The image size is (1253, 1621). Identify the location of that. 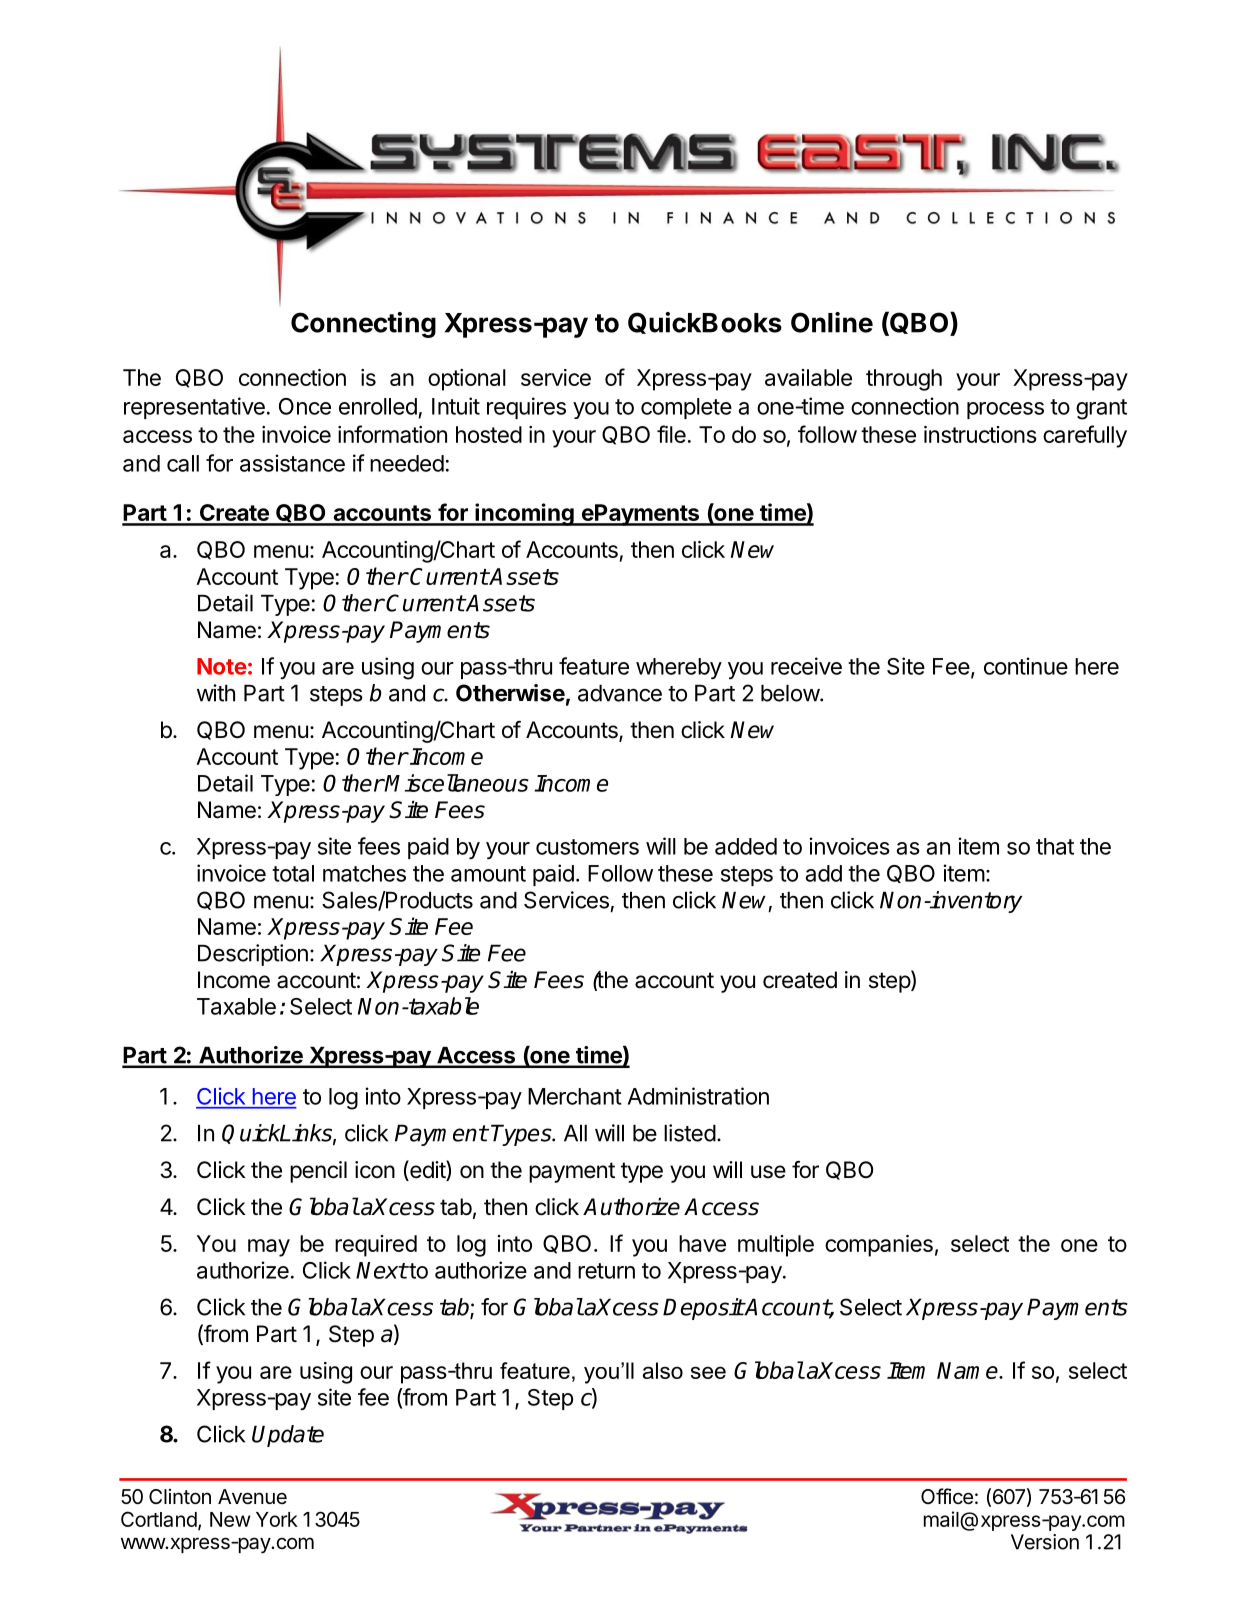
(1055, 846).
